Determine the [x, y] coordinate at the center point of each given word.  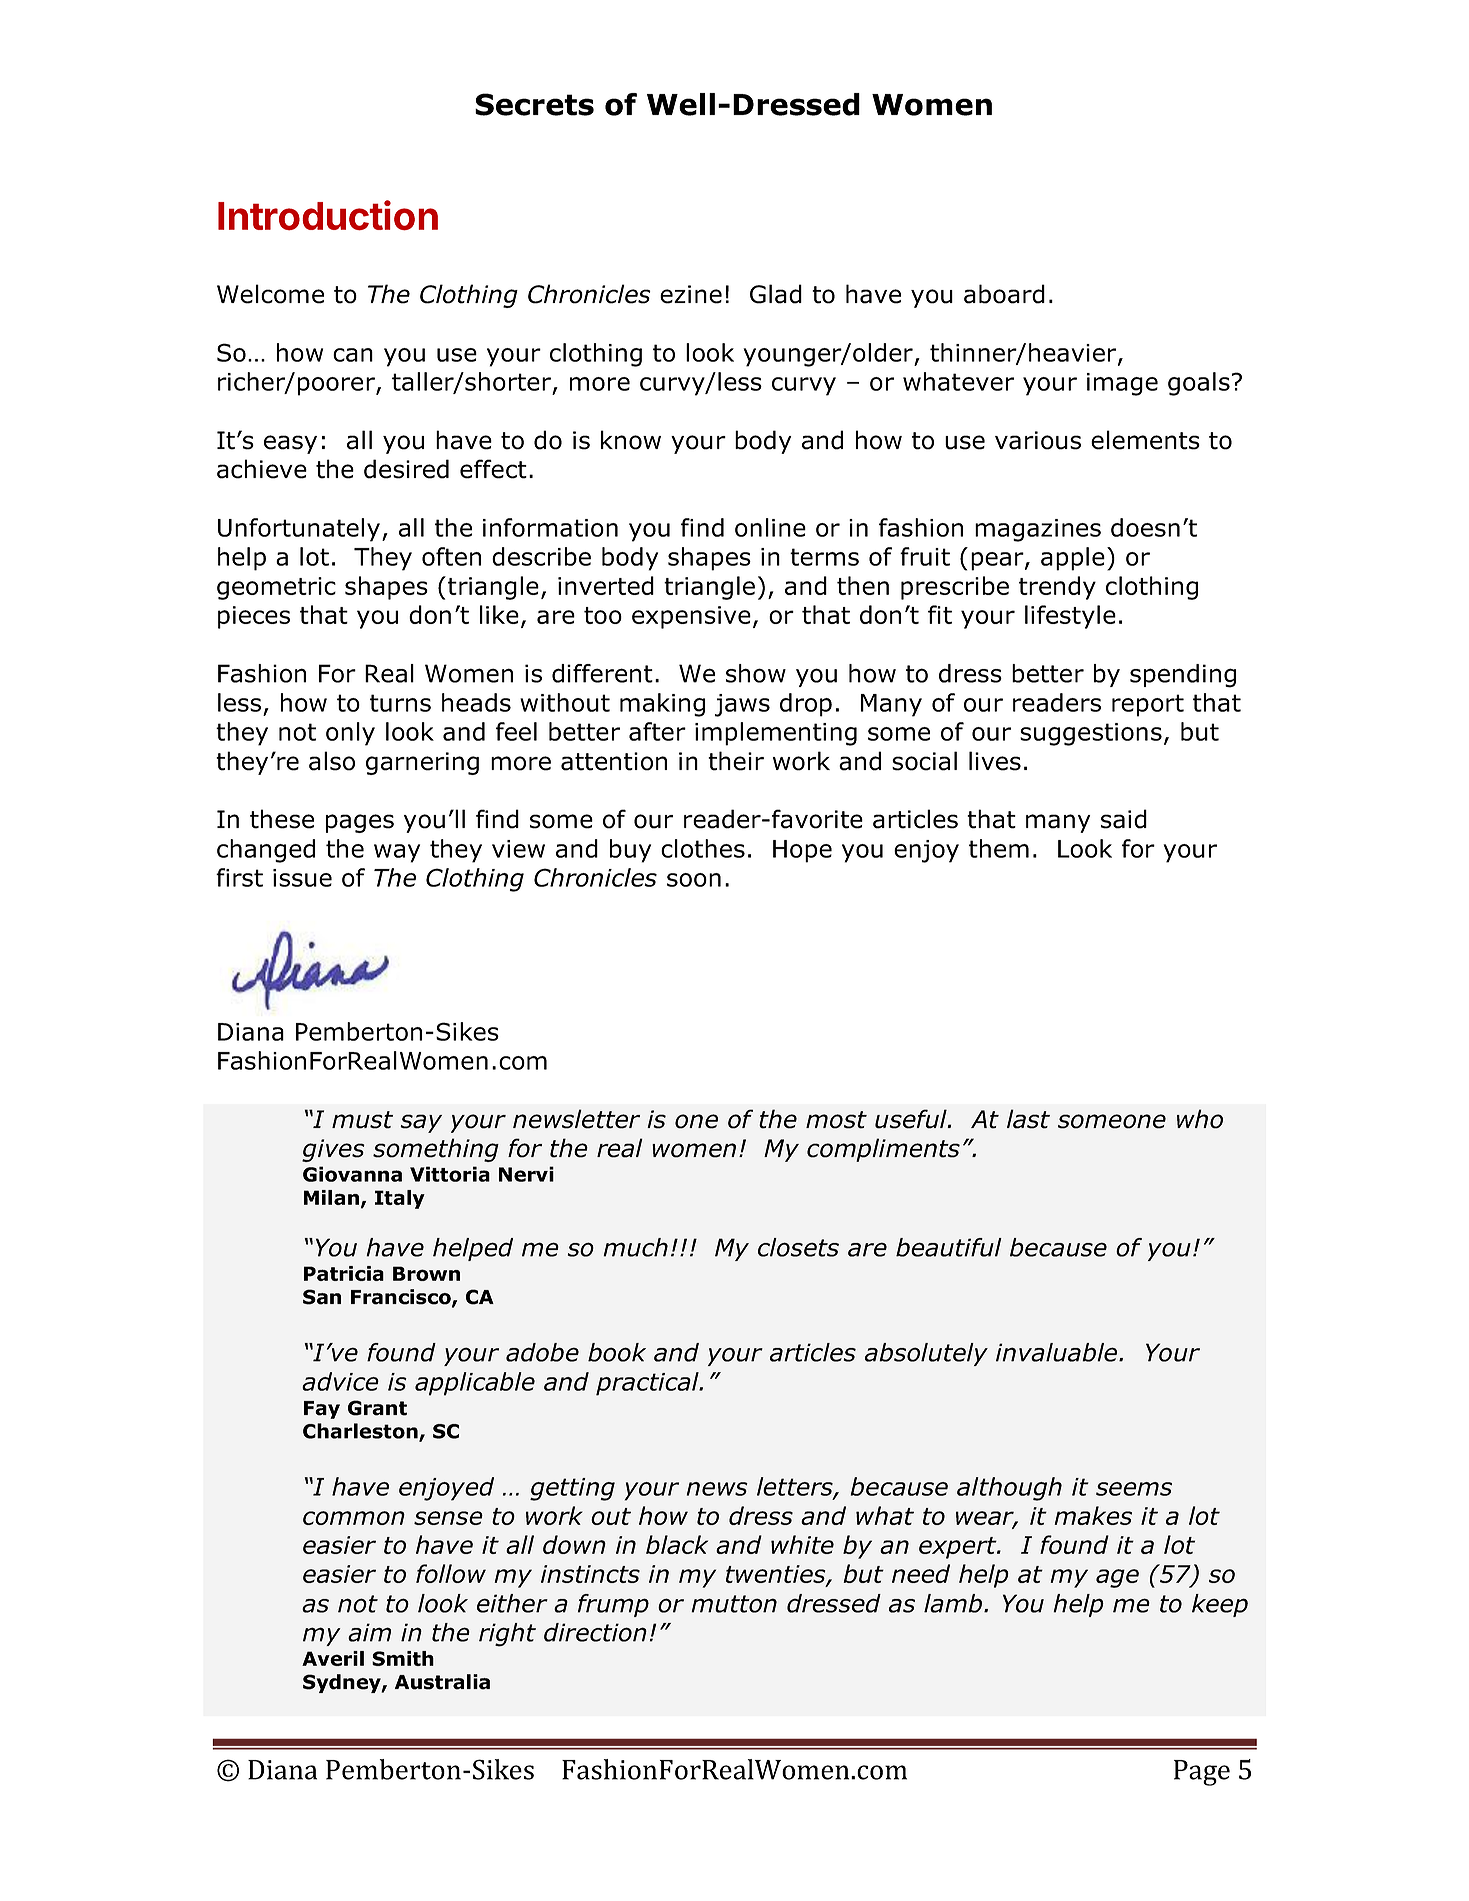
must [362, 1120]
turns [400, 703]
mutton [734, 1604]
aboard [1004, 294]
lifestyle [1070, 617]
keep [1220, 1605]
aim [369, 1632]
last [1028, 1119]
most [836, 1120]
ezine [691, 294]
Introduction [328, 215]
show [756, 673]
